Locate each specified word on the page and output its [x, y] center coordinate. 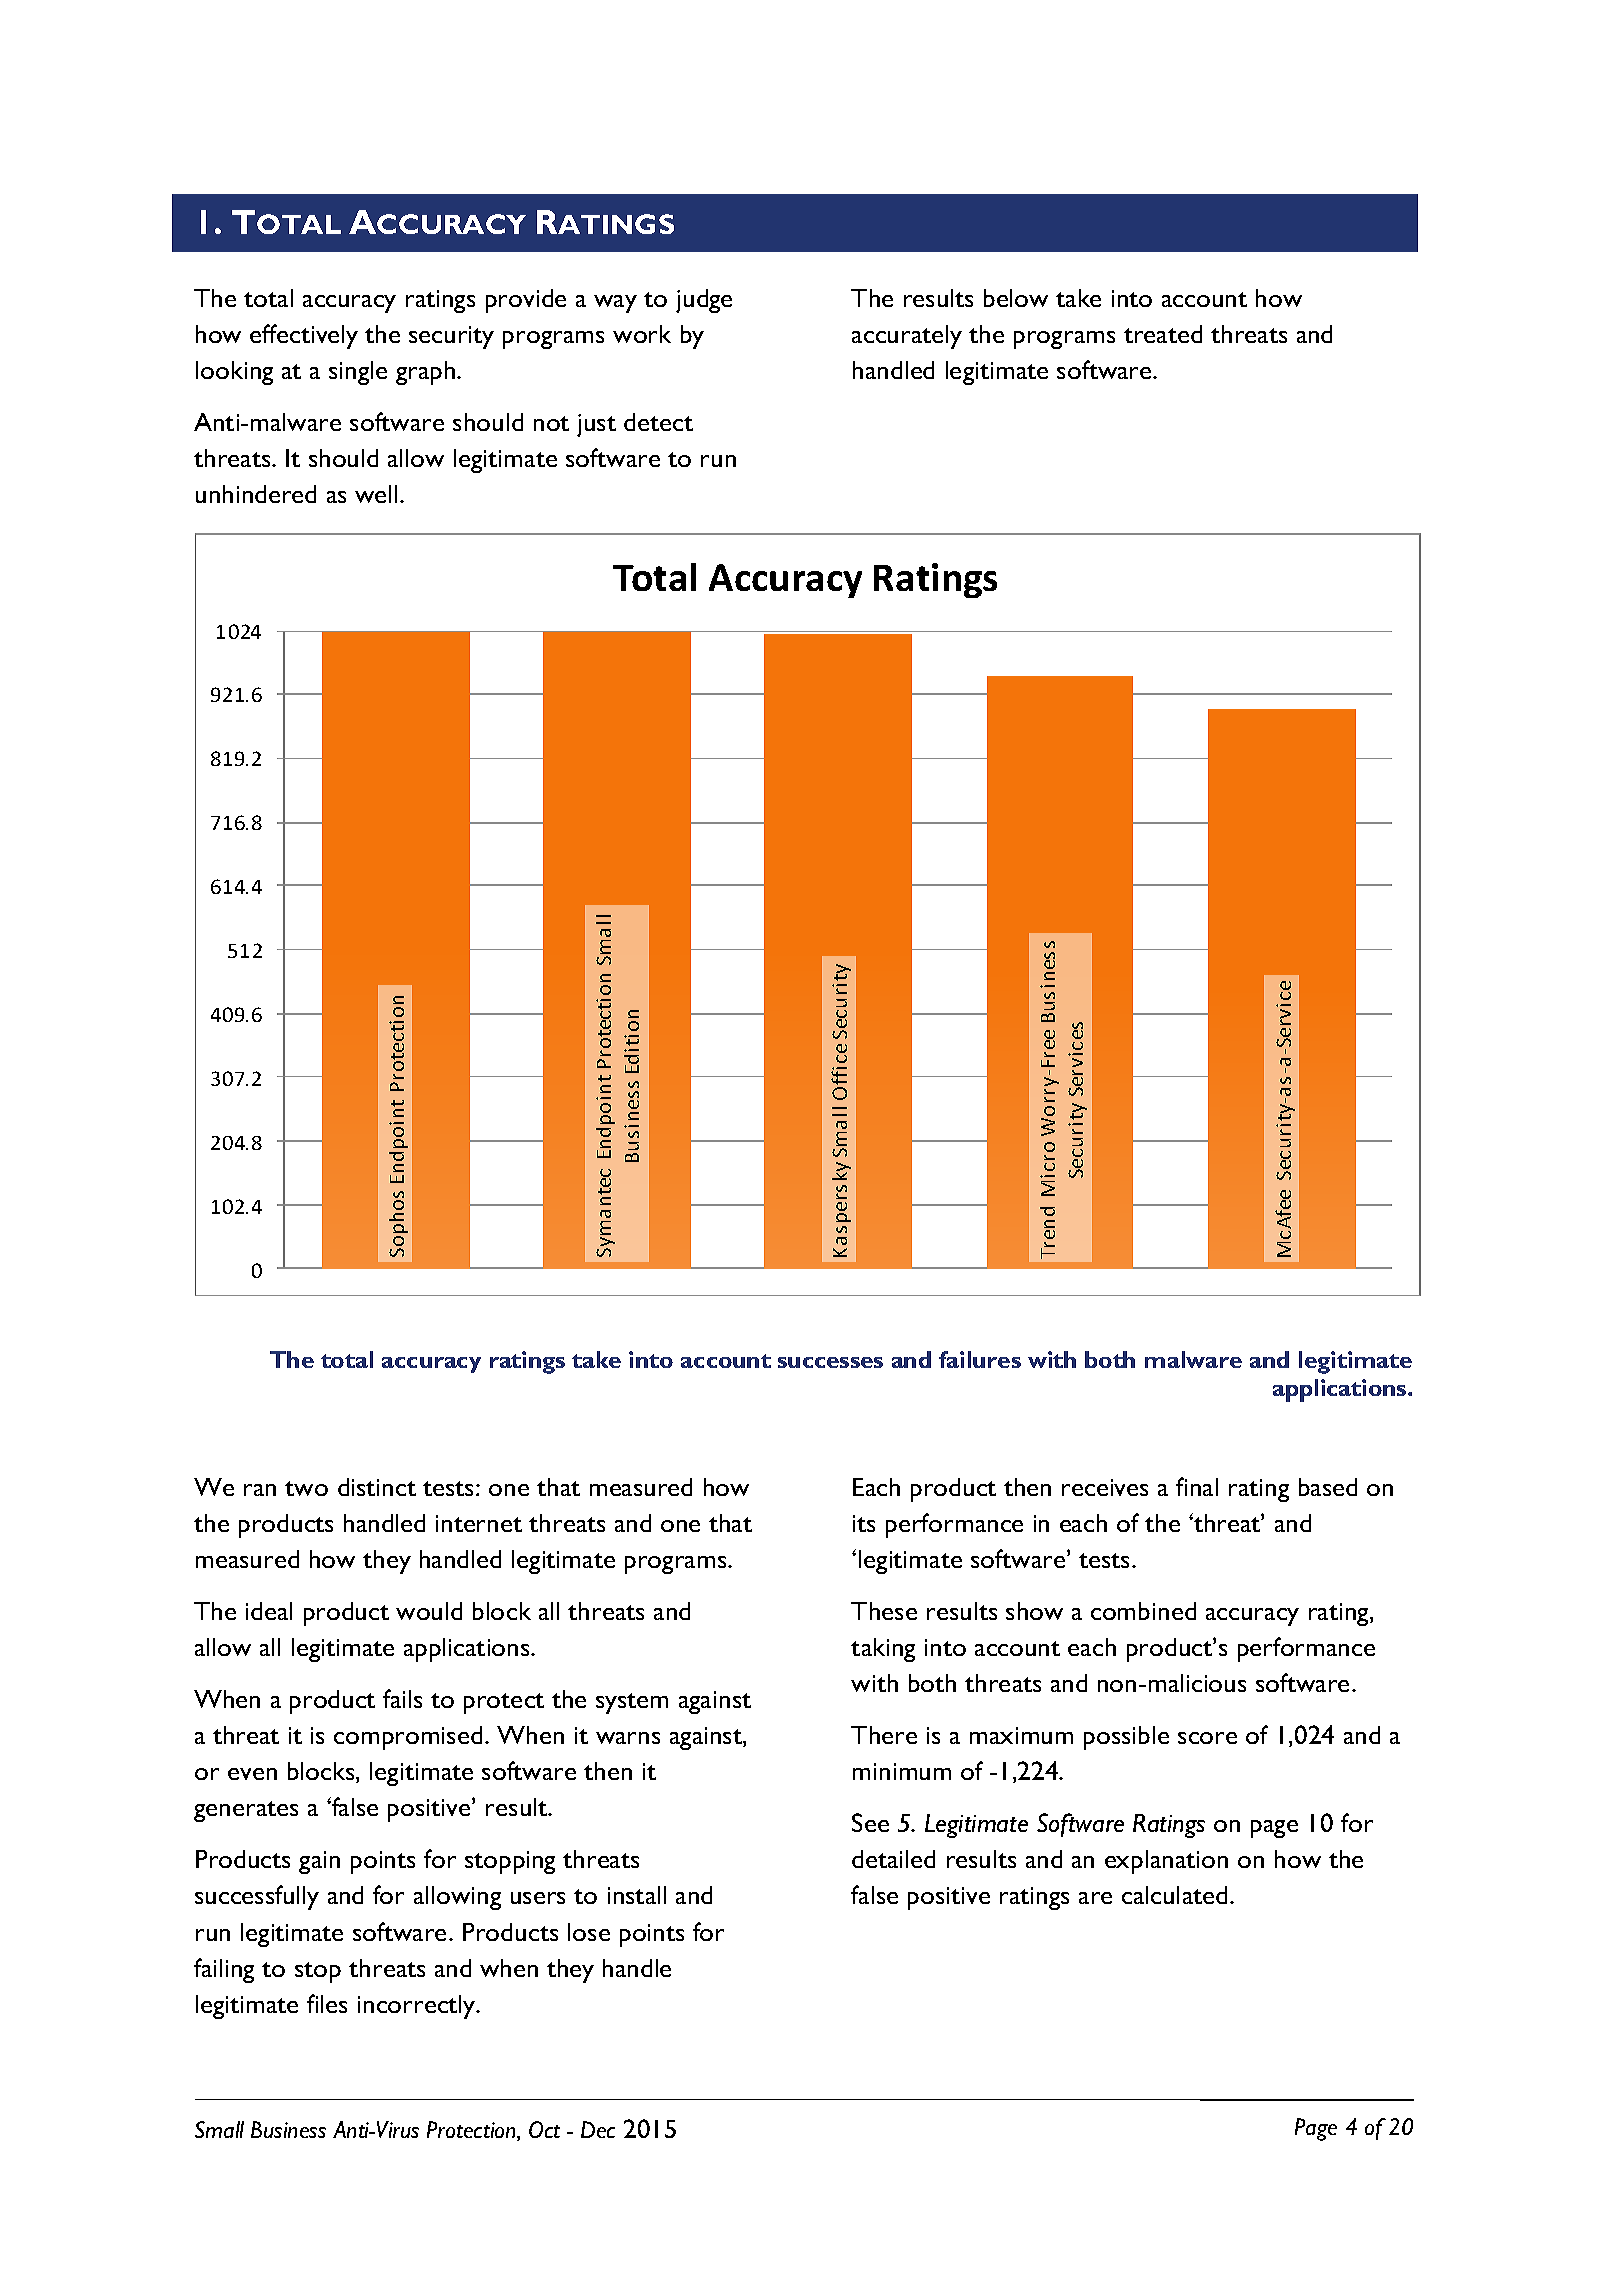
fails [402, 1698]
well [376, 494]
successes [830, 1362]
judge [704, 301]
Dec [598, 2129]
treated [1163, 334]
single [358, 373]
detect [658, 422]
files [327, 2003]
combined [1143, 1611]
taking [883, 1650]
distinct [377, 1487]
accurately [907, 337]
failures [980, 1359]
